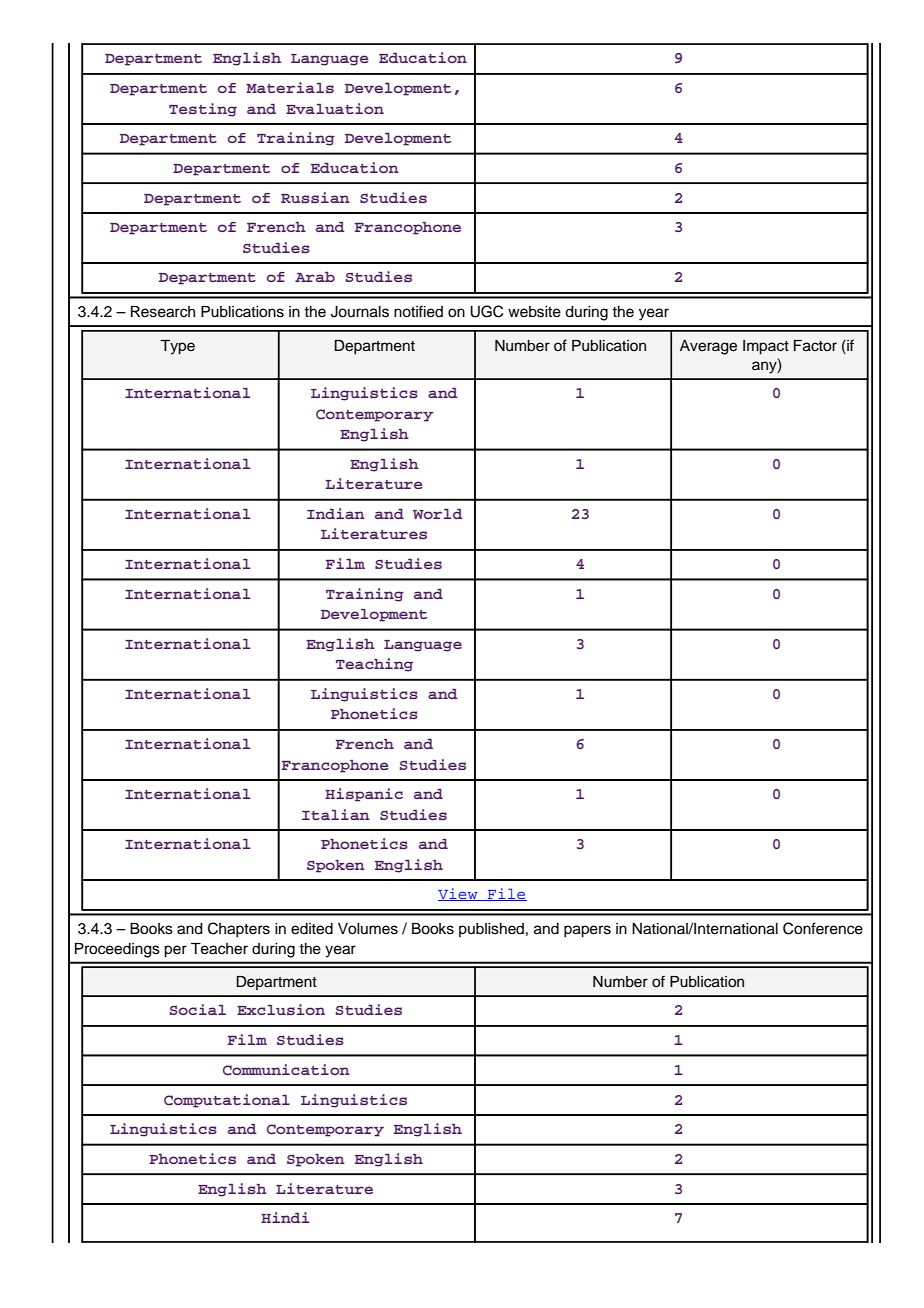 The width and height of the page is (924, 1308). Describe the element at coordinates (708, 347) in the page. I see `Average` at that location.
